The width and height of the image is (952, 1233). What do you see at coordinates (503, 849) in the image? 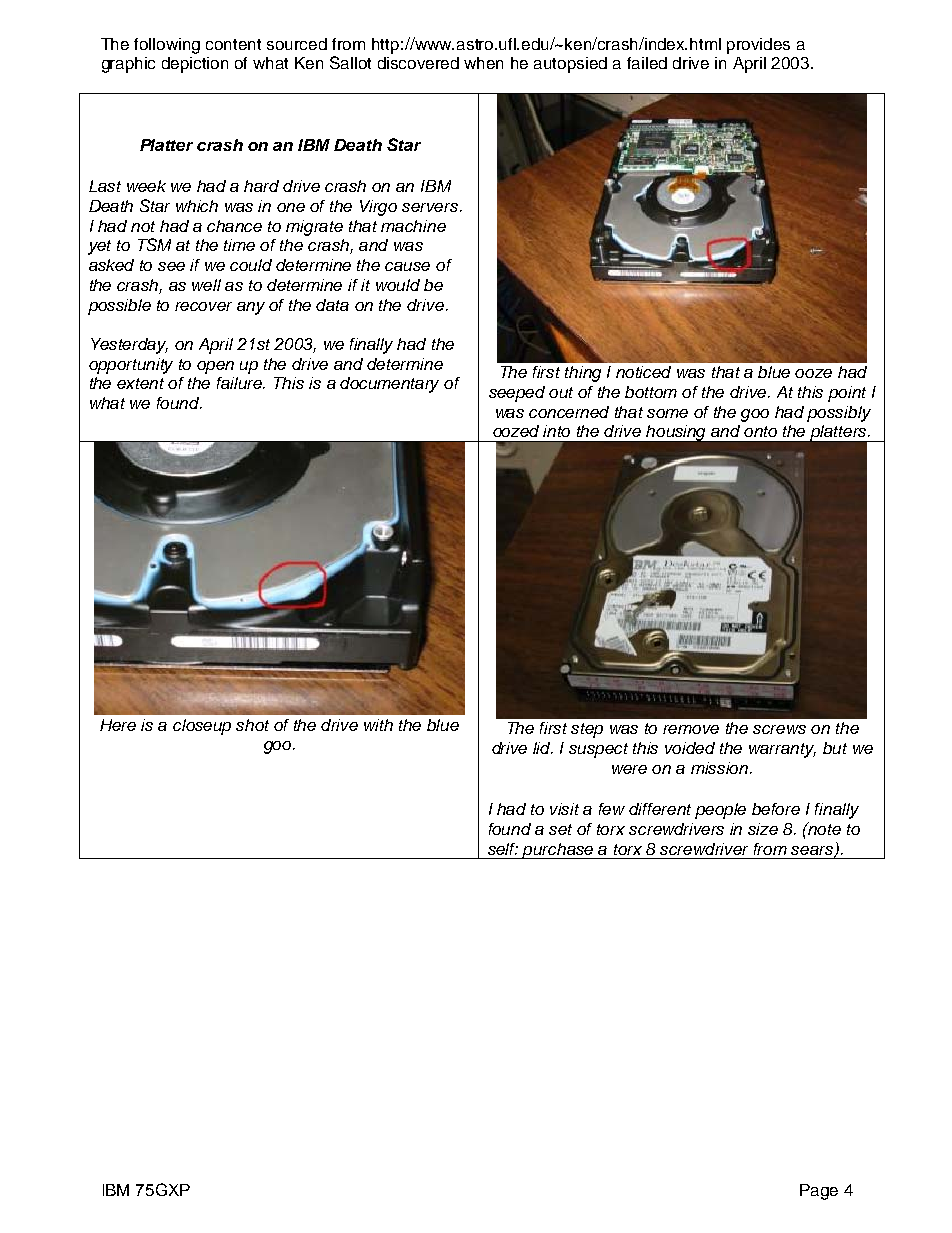
I see `self` at bounding box center [503, 849].
